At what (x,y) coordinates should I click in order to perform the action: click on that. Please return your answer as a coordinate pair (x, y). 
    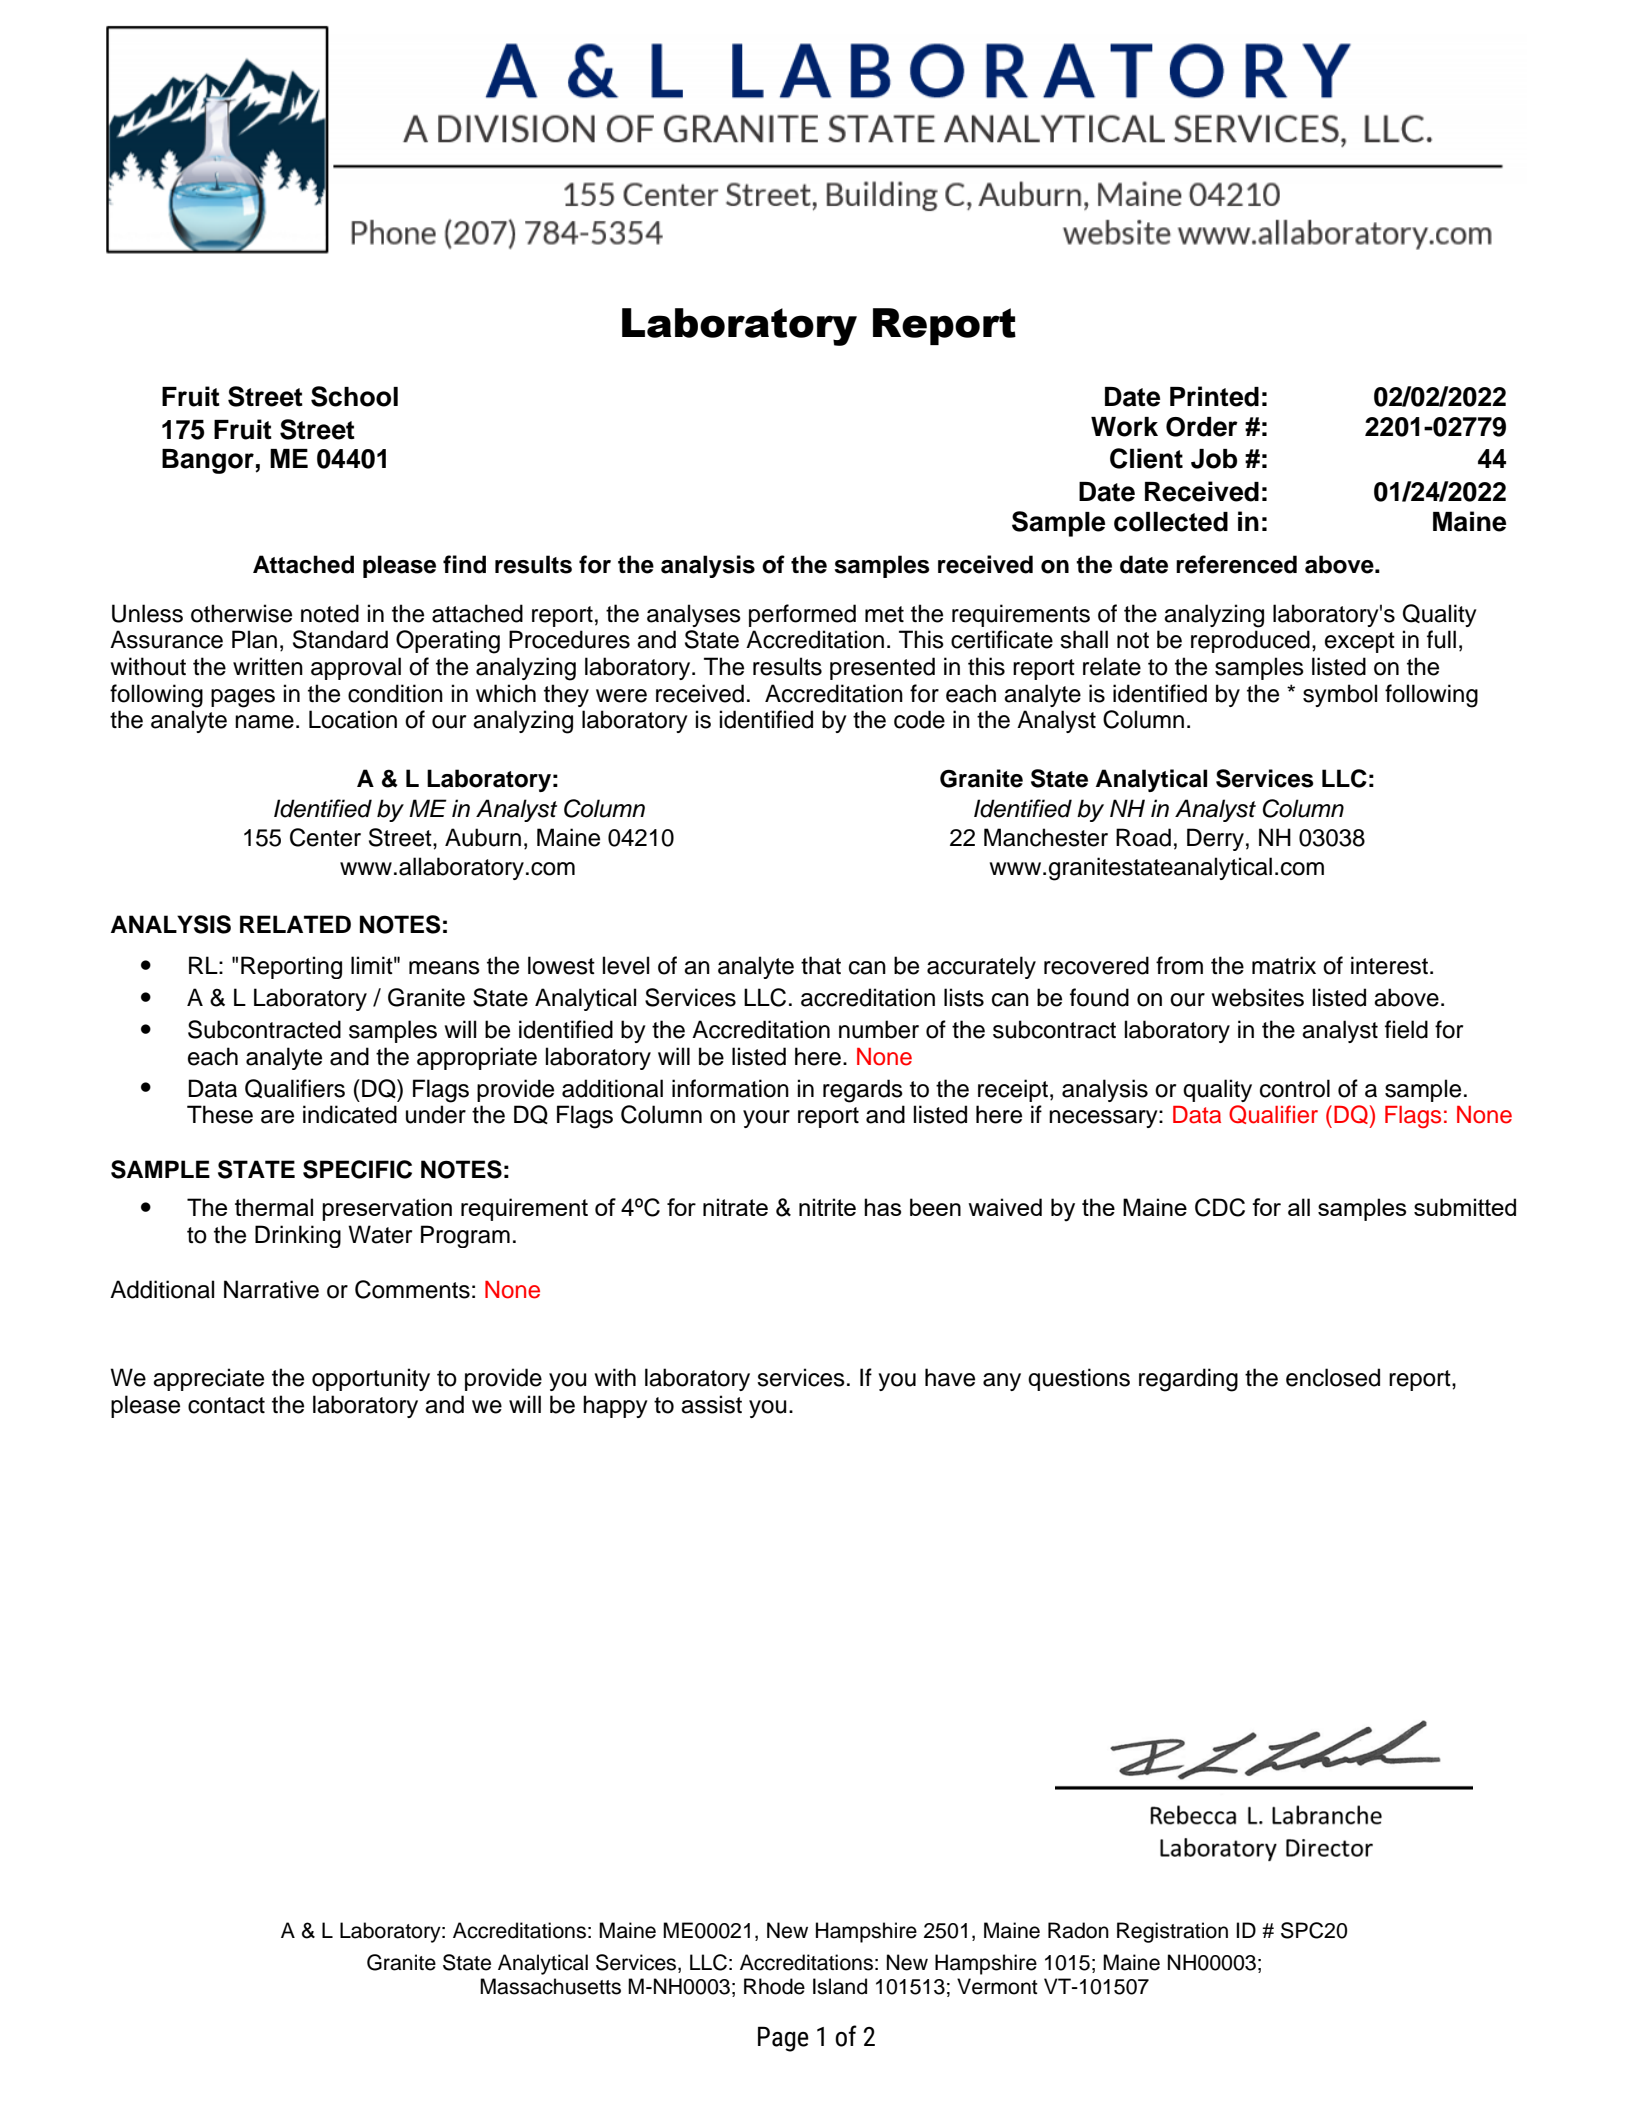
    Looking at the image, I should click on (821, 965).
